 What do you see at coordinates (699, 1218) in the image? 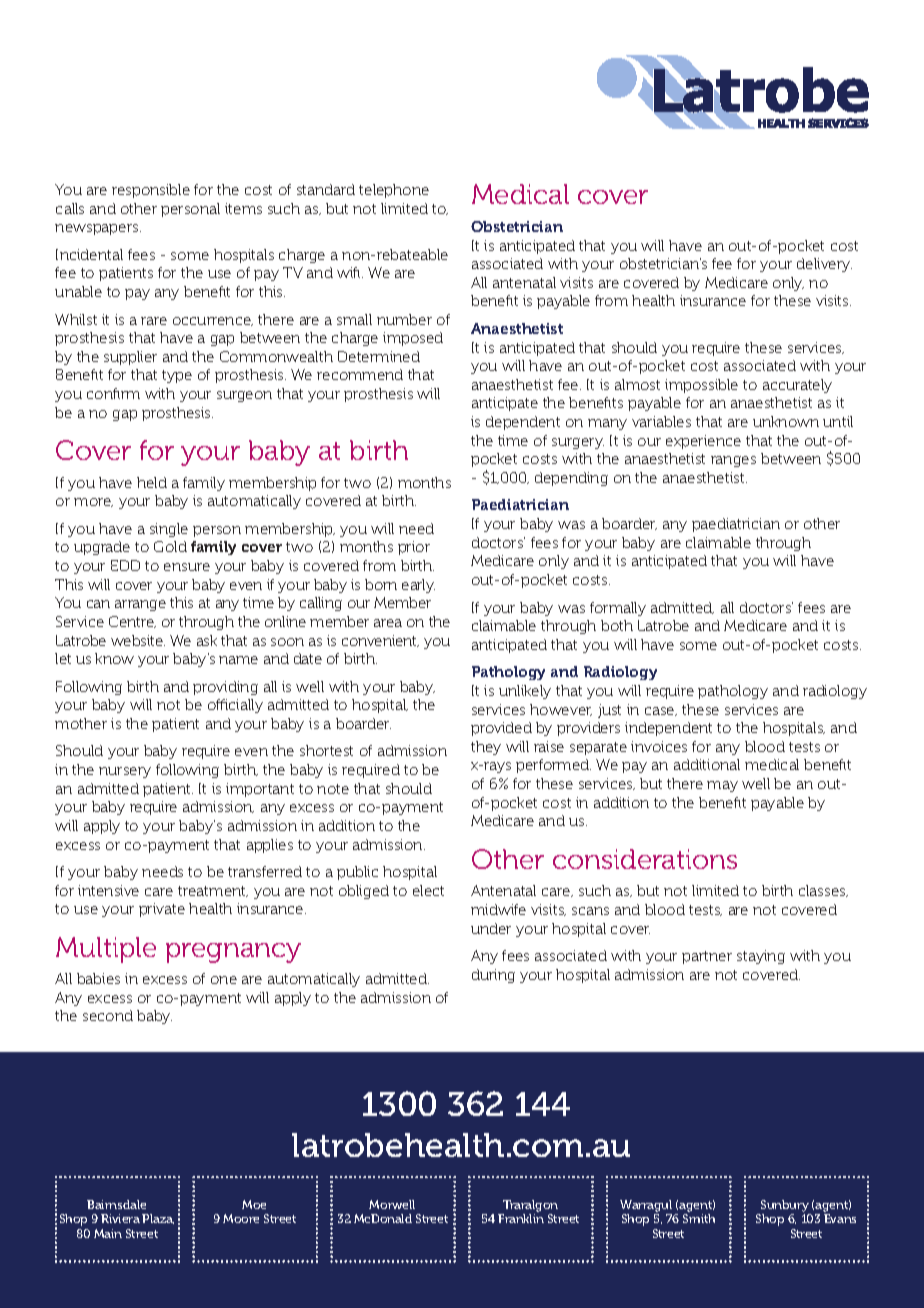
I see `Smith` at bounding box center [699, 1218].
